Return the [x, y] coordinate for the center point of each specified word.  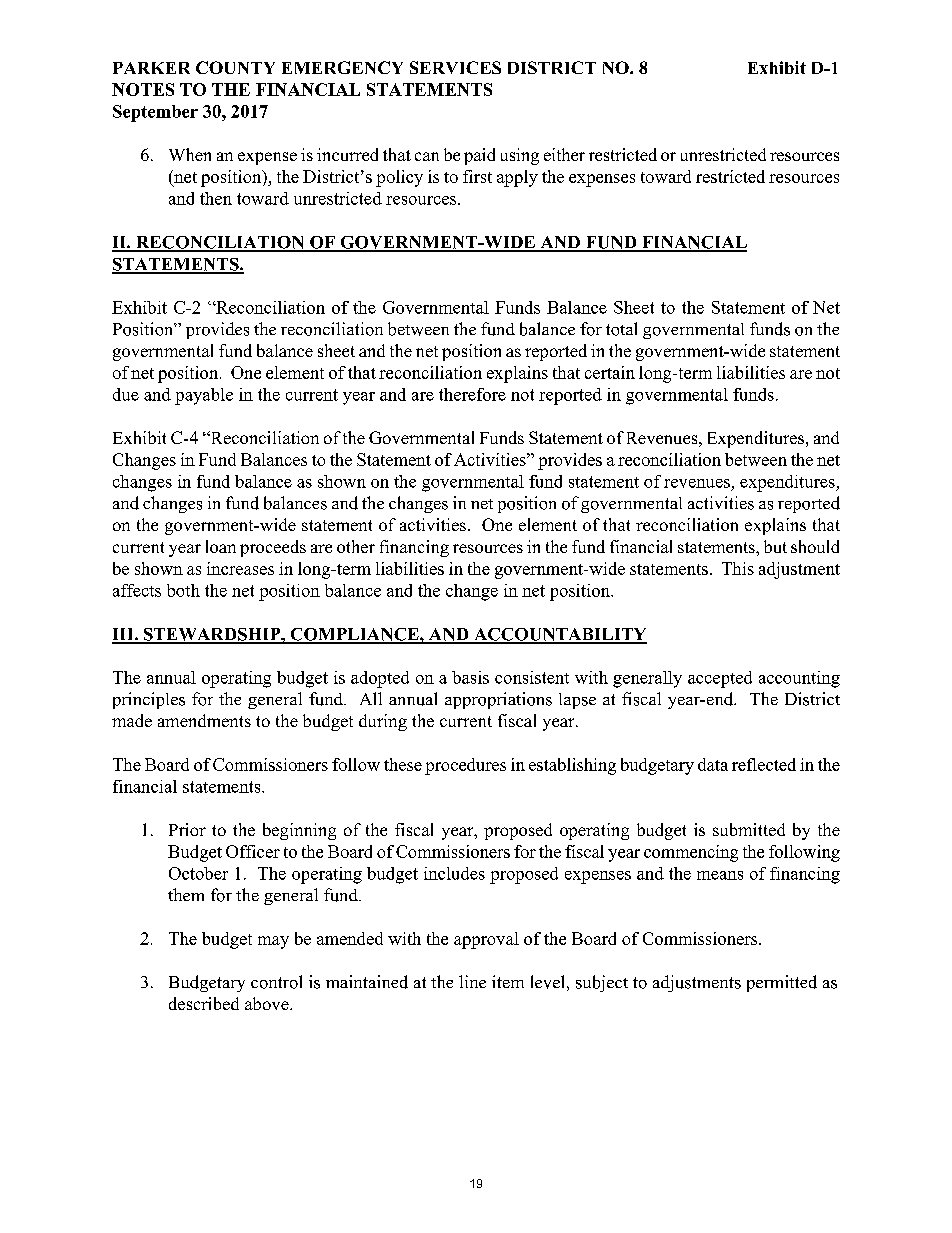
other [356, 546]
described [204, 1003]
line [472, 981]
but [775, 546]
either [564, 154]
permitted [782, 983]
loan [221, 546]
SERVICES [455, 67]
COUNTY [235, 67]
